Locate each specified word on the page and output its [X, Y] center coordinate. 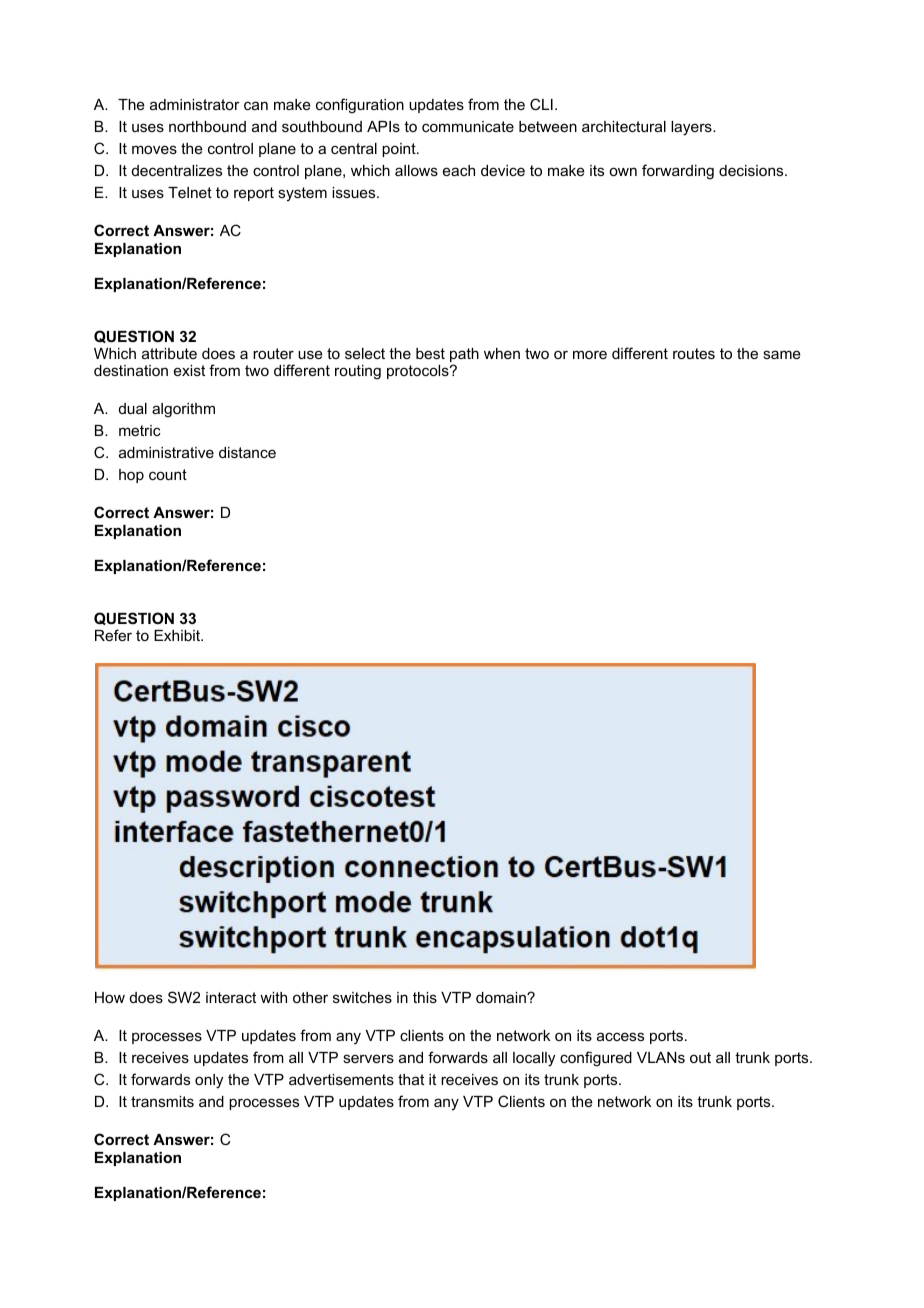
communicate [468, 126]
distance [247, 452]
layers [692, 128]
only [209, 1081]
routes [694, 353]
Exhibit [178, 635]
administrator [195, 104]
